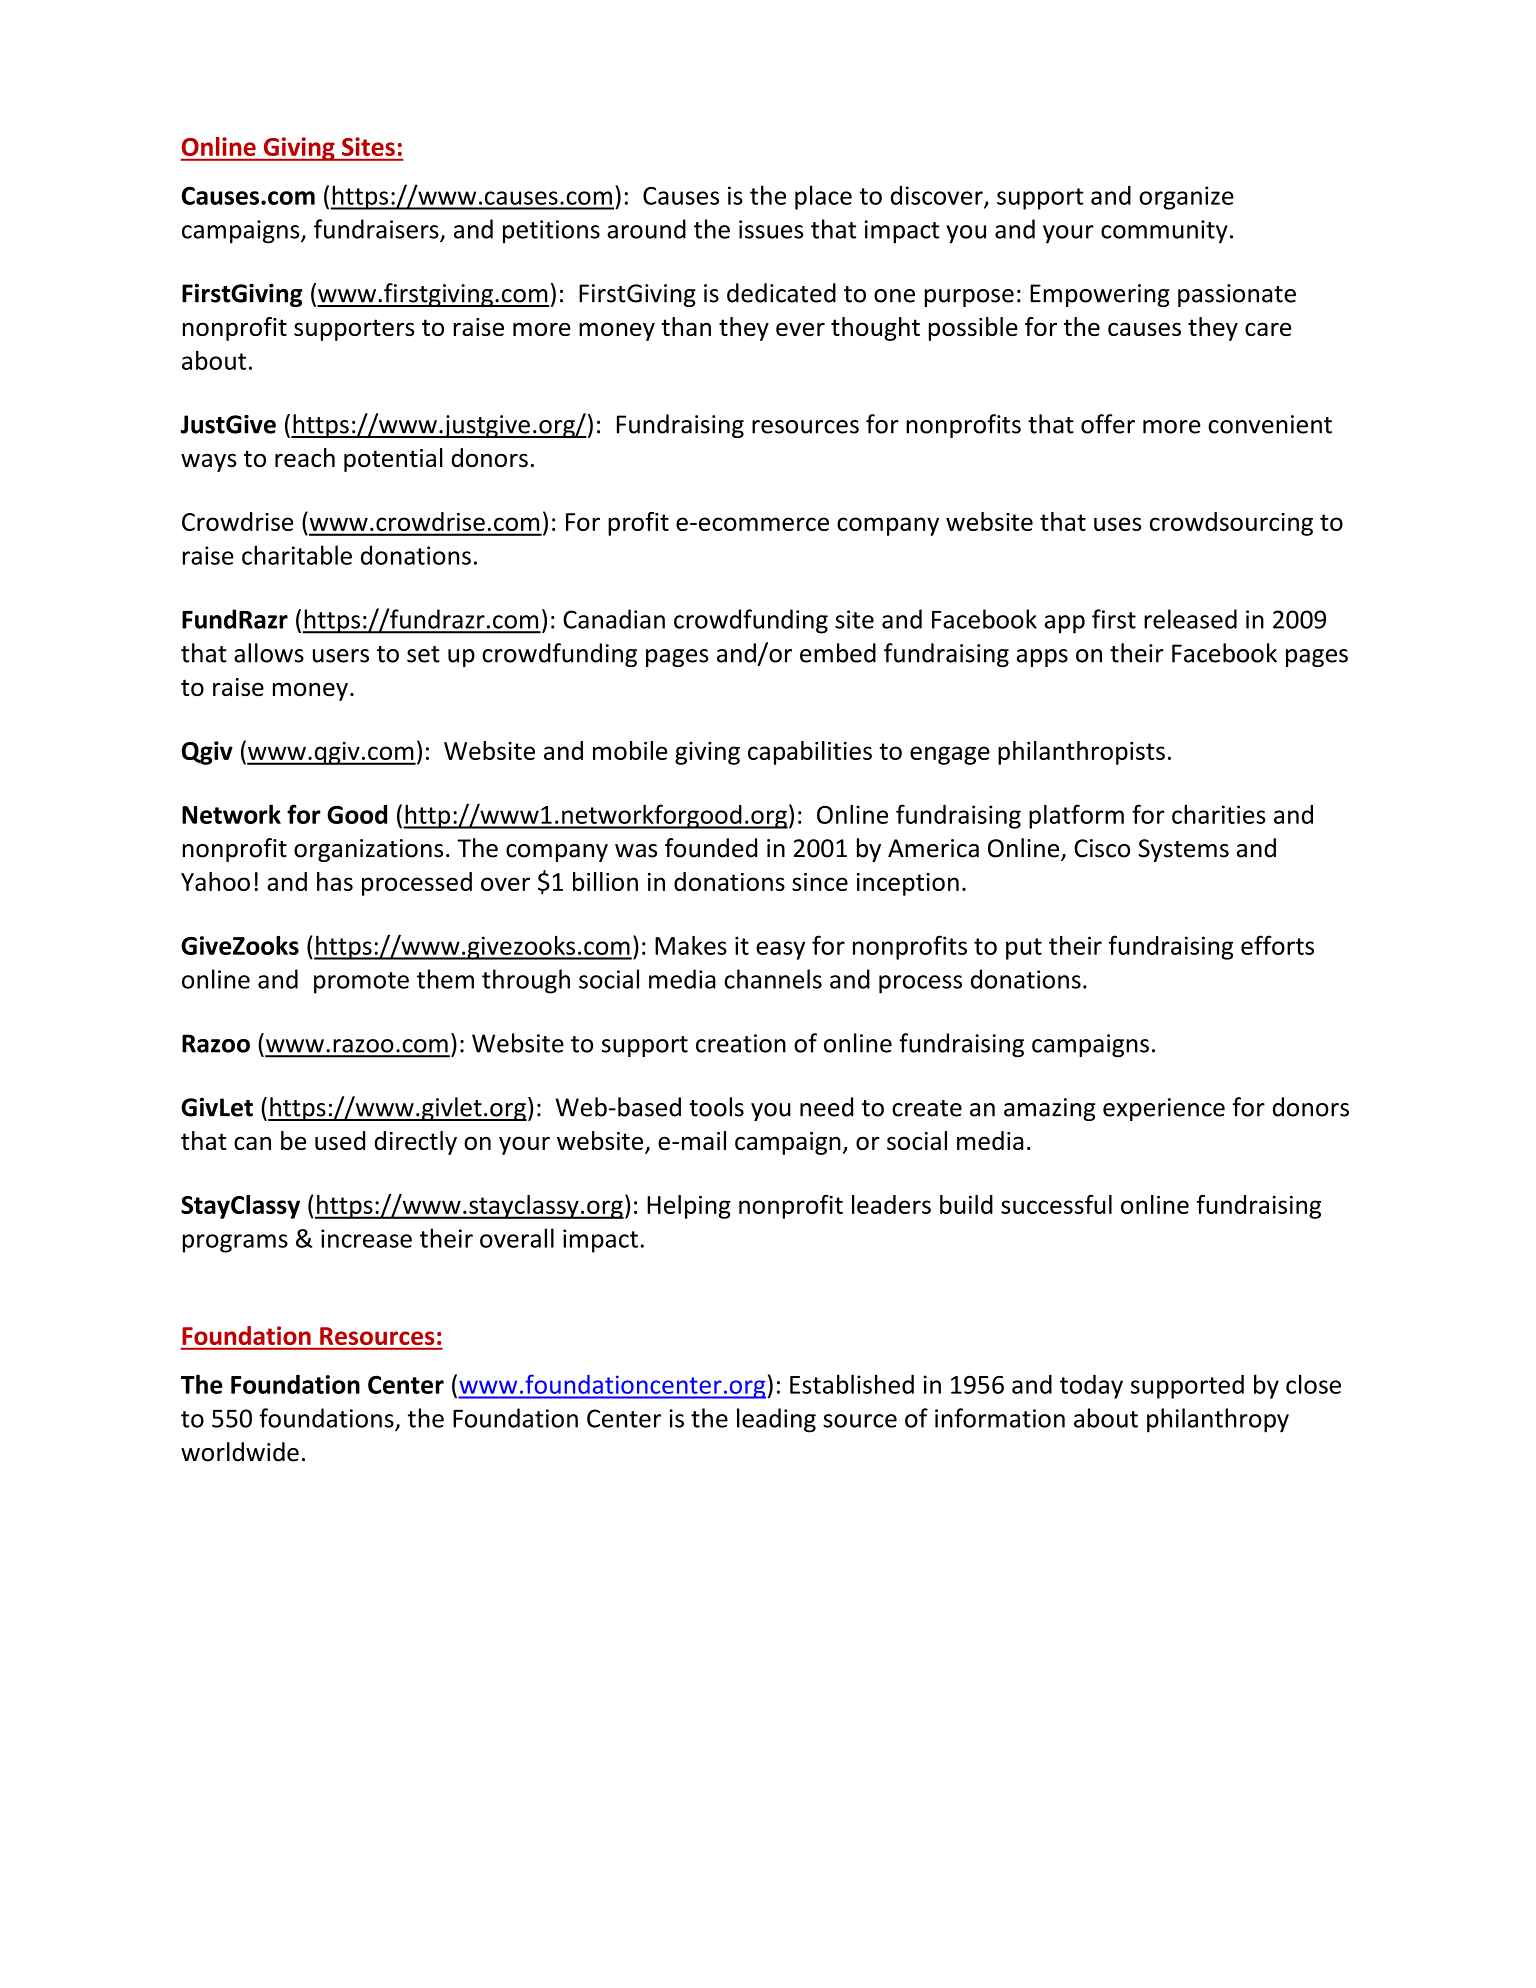 Image resolution: width=1536 pixels, height=1988 pixels. I want to click on experience, so click(1164, 1109).
